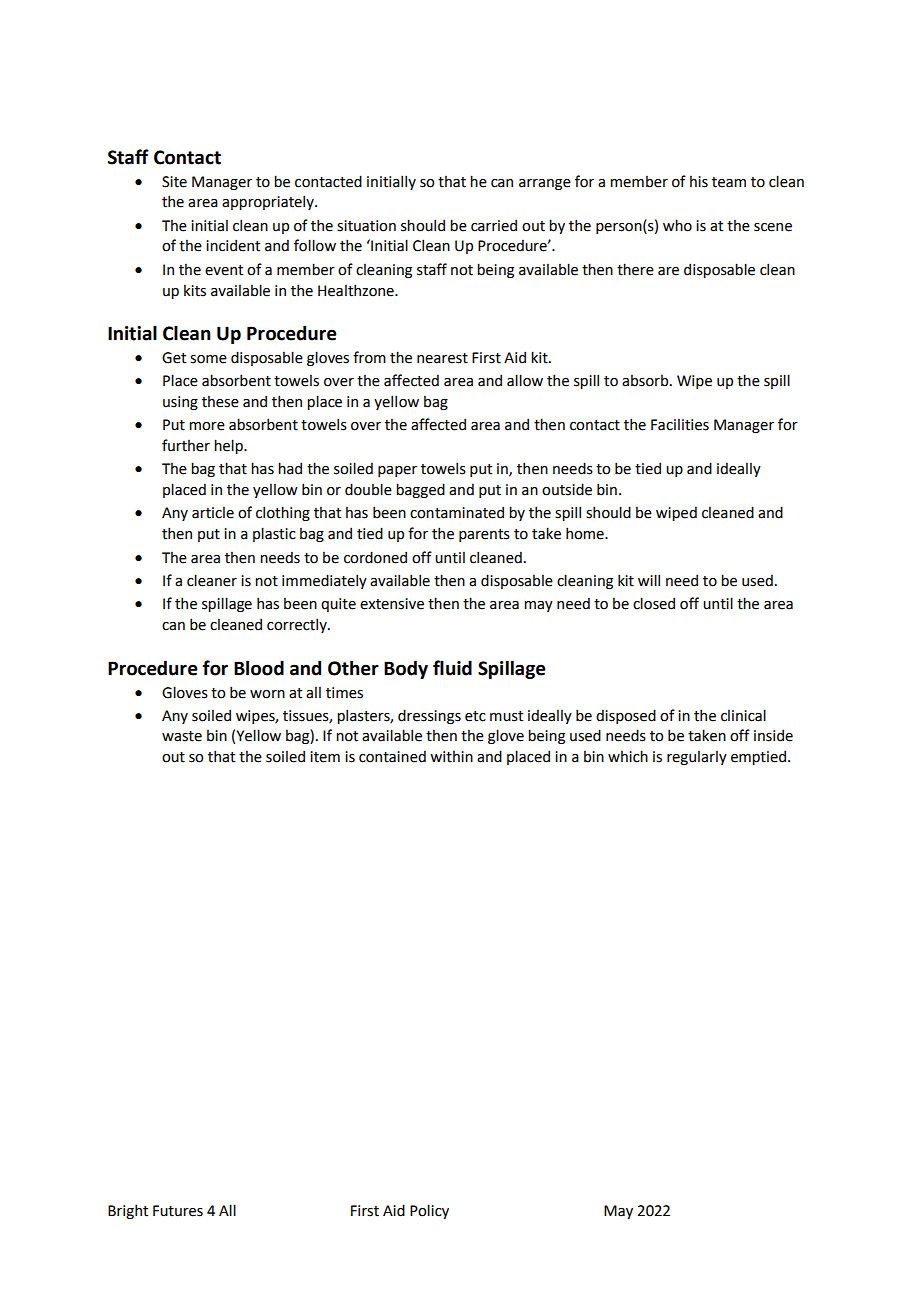 The image size is (903, 1316). I want to click on within, so click(451, 757).
